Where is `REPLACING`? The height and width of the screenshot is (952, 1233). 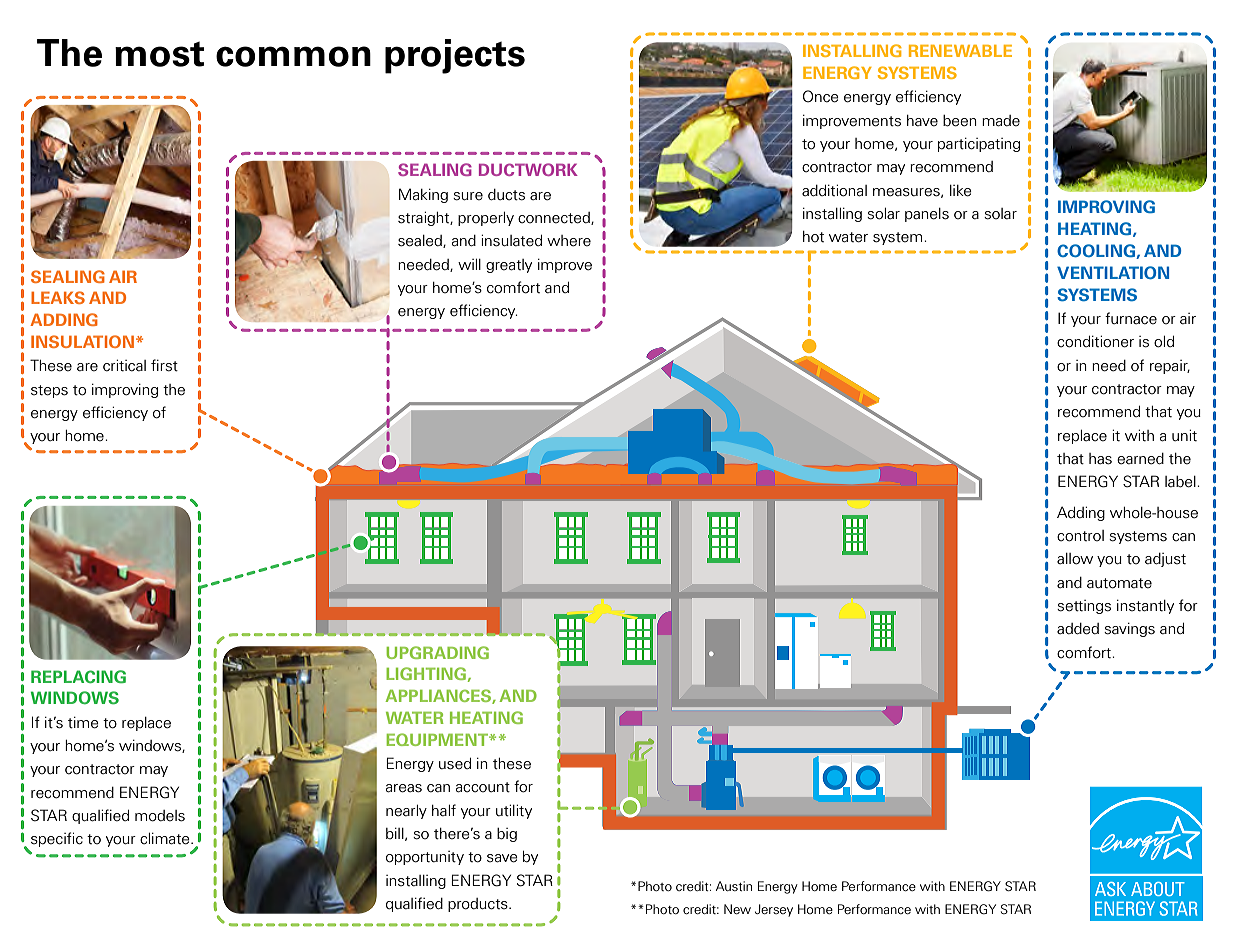 REPLACING is located at coordinates (78, 676).
